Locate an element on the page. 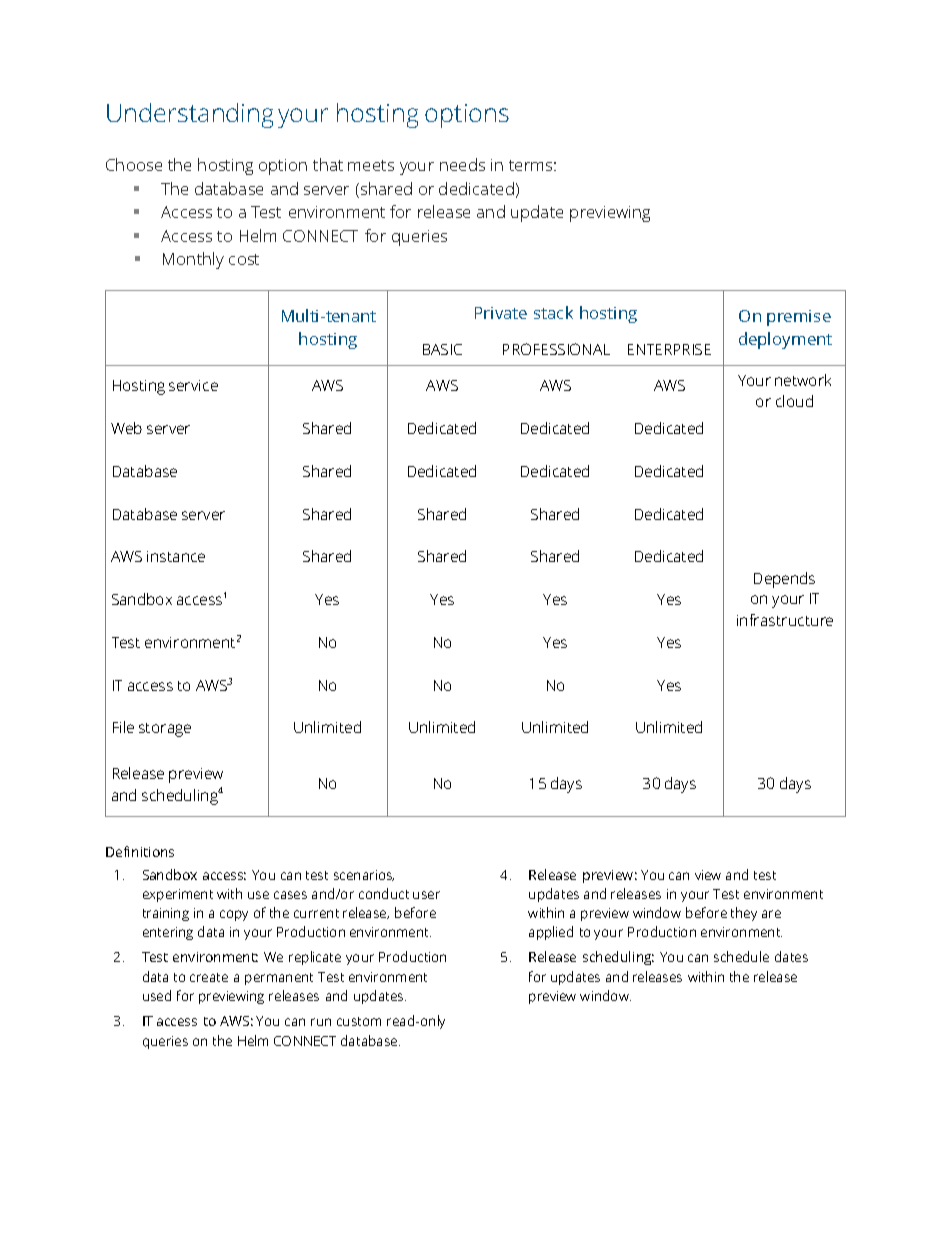 The height and width of the document is (1233, 952). Depends is located at coordinates (784, 580).
